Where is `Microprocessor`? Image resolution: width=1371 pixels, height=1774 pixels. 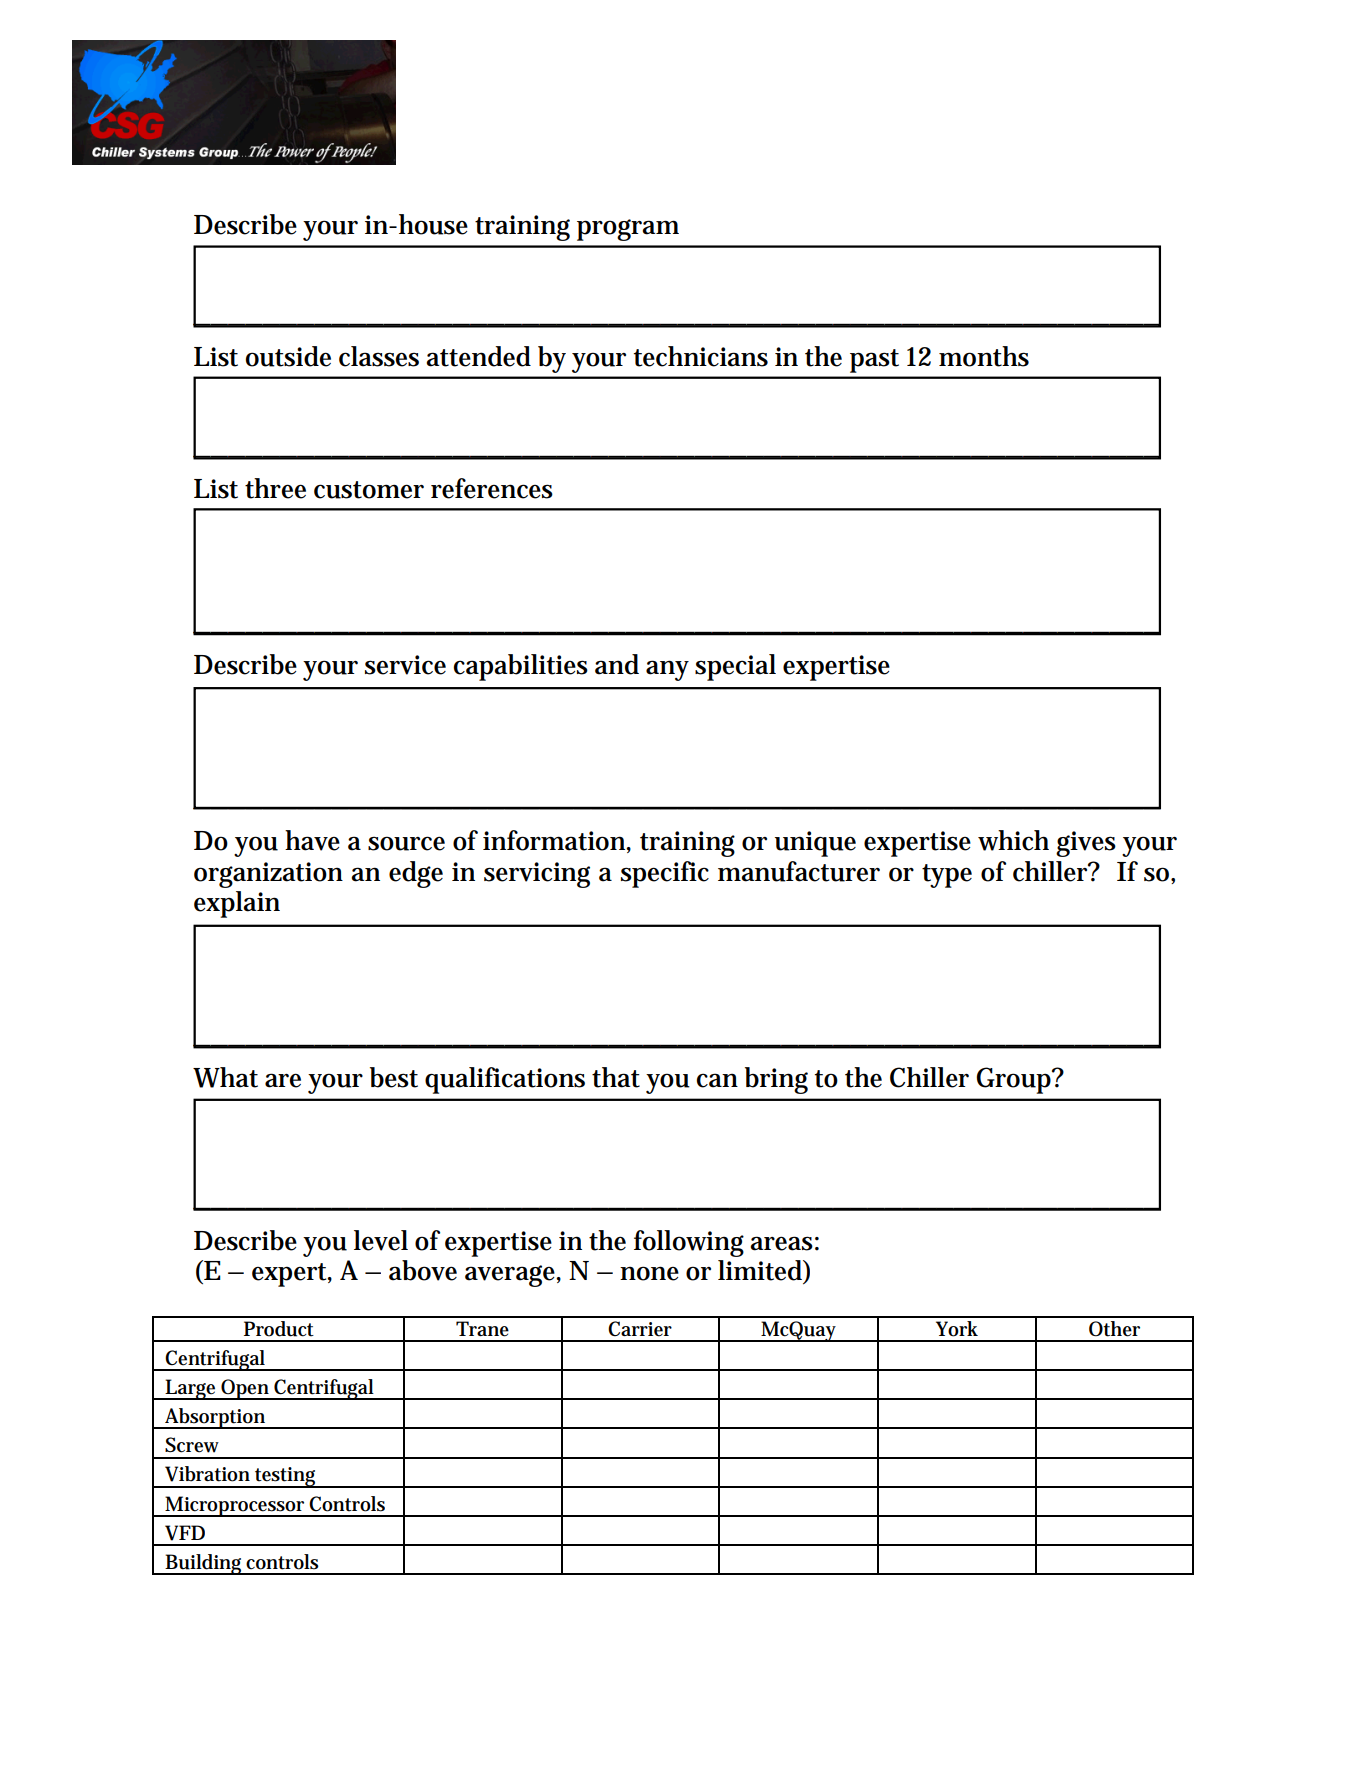
Microprocessor is located at coordinates (236, 1506).
